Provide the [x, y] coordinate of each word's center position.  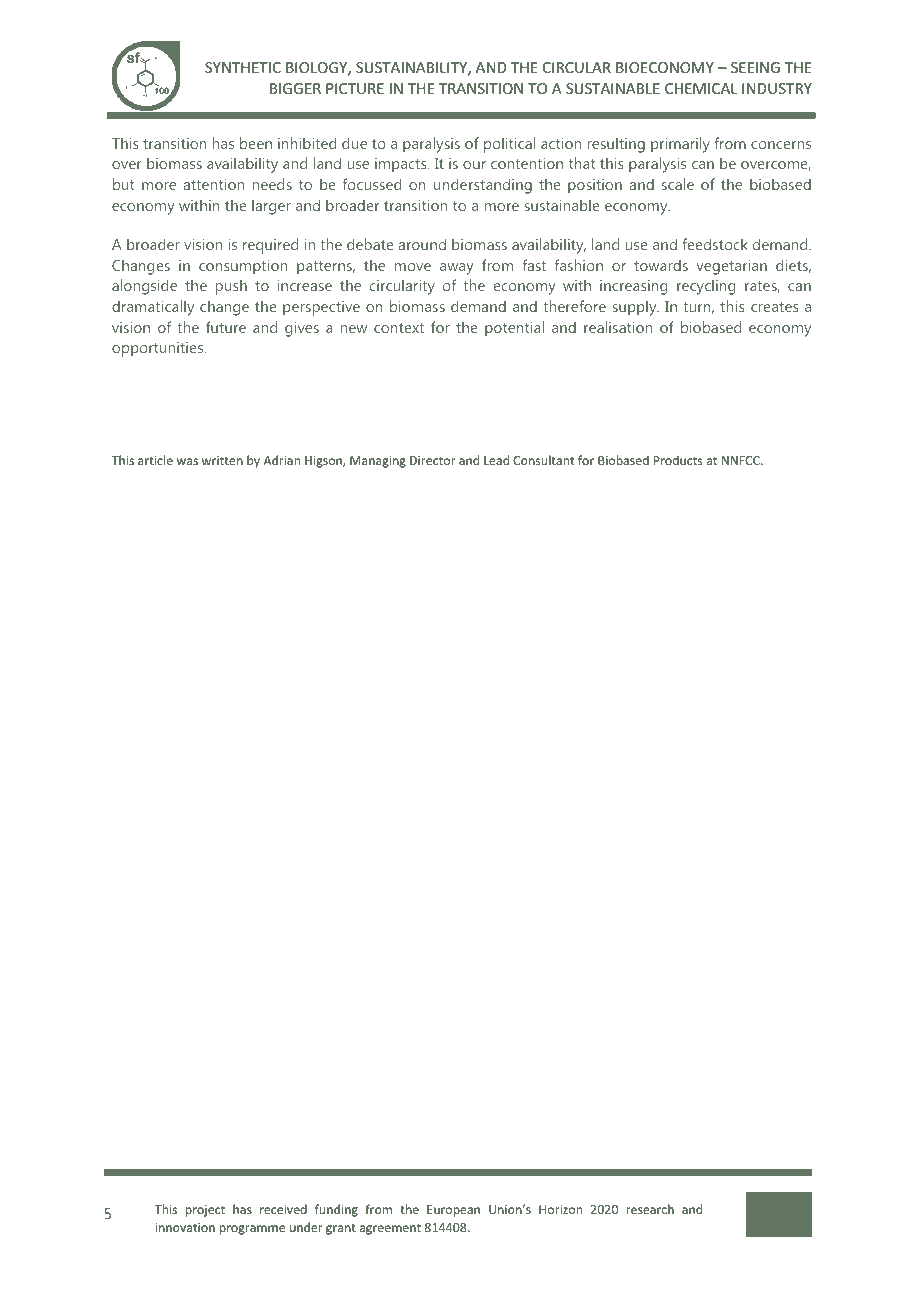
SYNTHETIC [243, 67]
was [187, 461]
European [453, 1211]
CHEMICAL [701, 88]
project [205, 1211]
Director [433, 460]
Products [678, 460]
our [474, 165]
